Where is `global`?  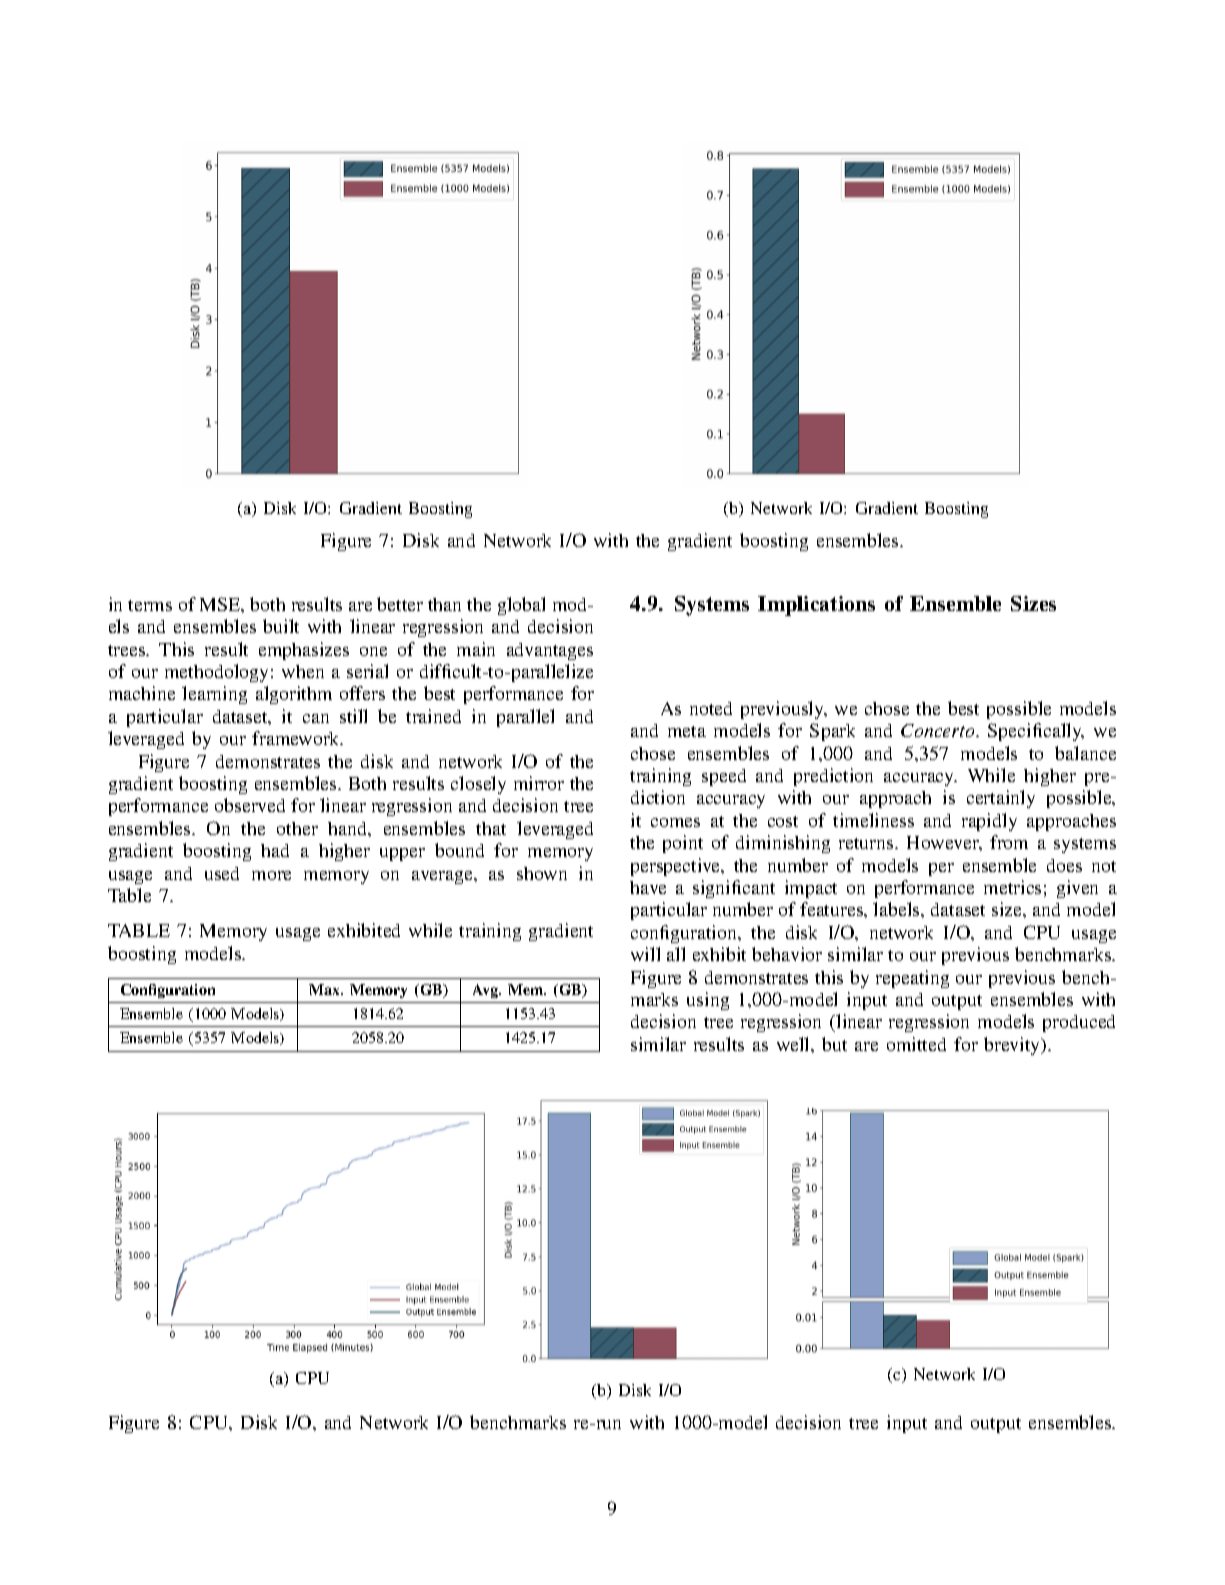 global is located at coordinates (521, 606).
